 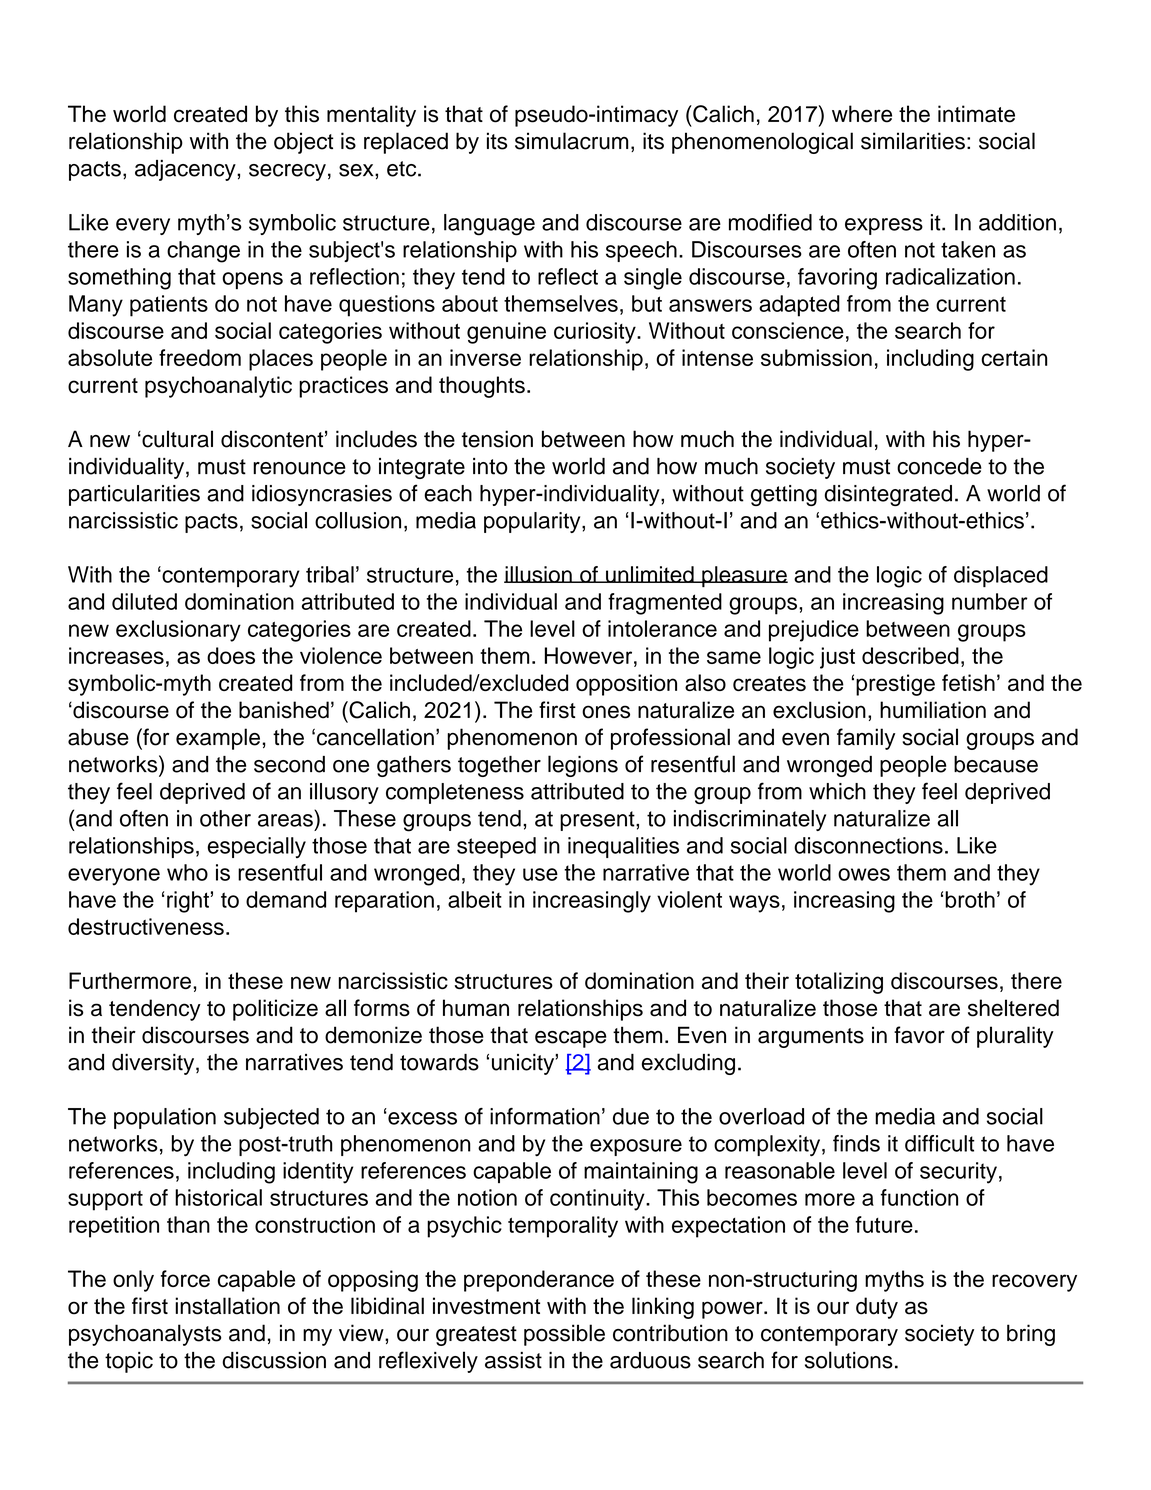 I want to click on psychoanalytic, so click(x=218, y=387).
